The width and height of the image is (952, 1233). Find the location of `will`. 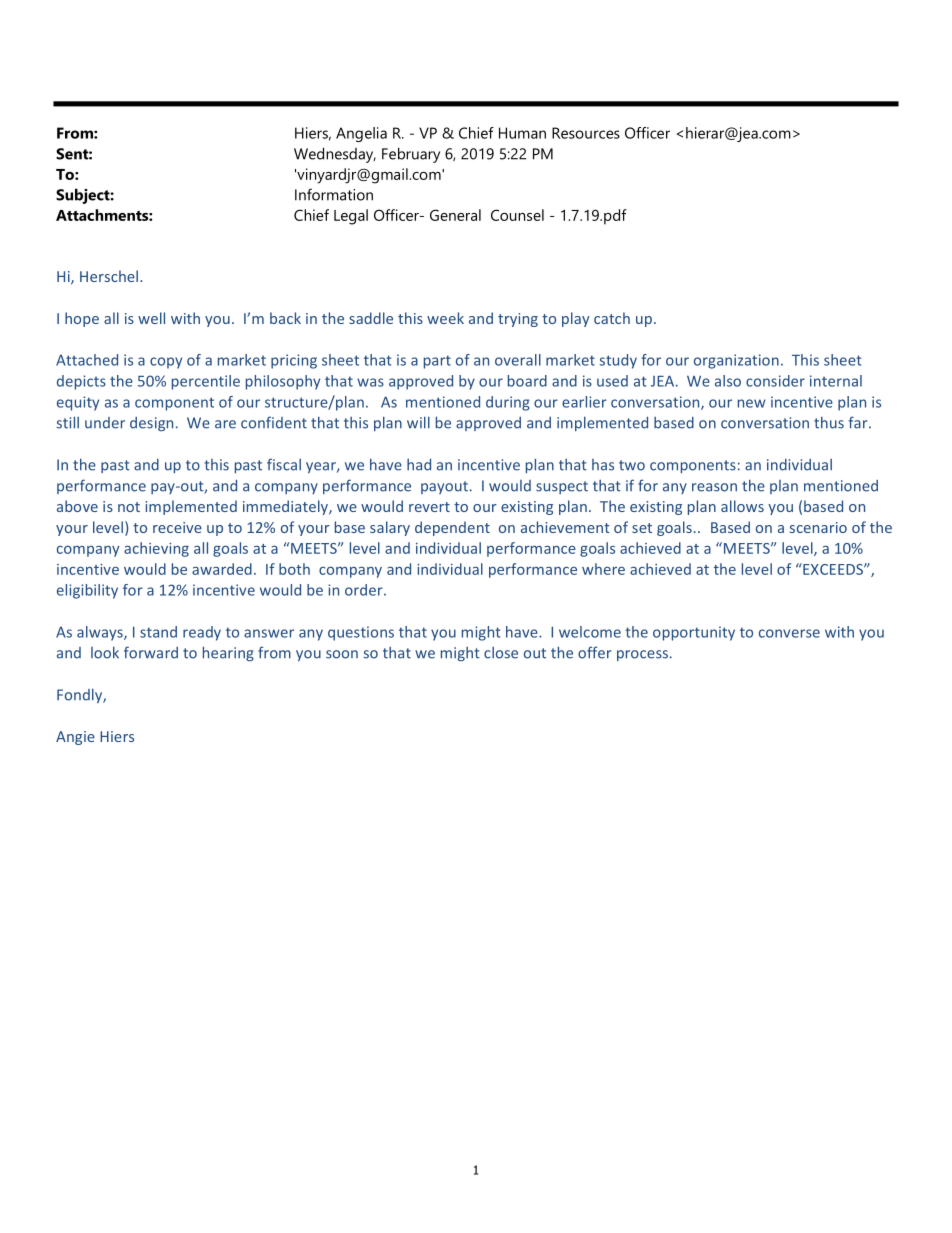

will is located at coordinates (418, 422).
